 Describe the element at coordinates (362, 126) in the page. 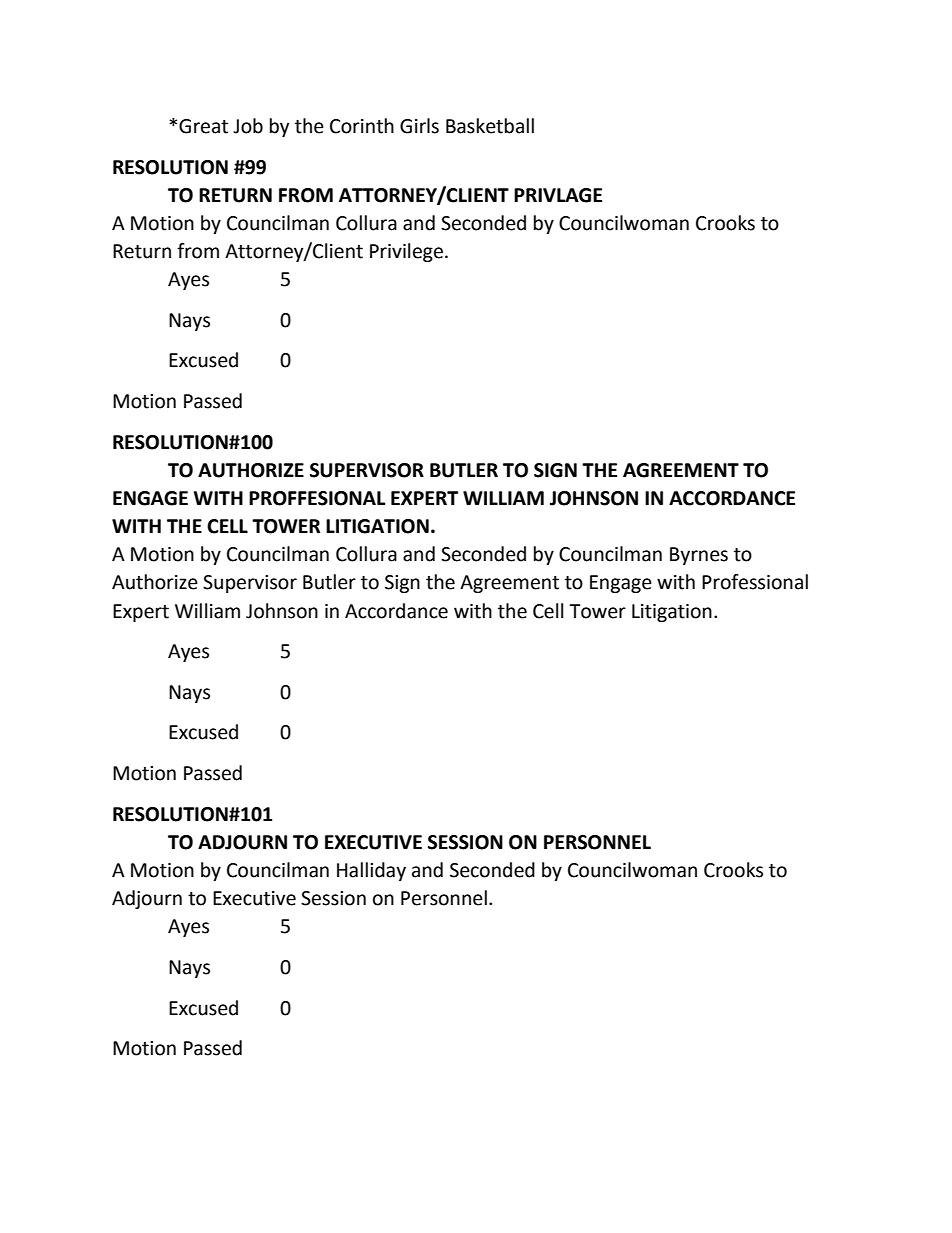

I see `Corinth` at that location.
